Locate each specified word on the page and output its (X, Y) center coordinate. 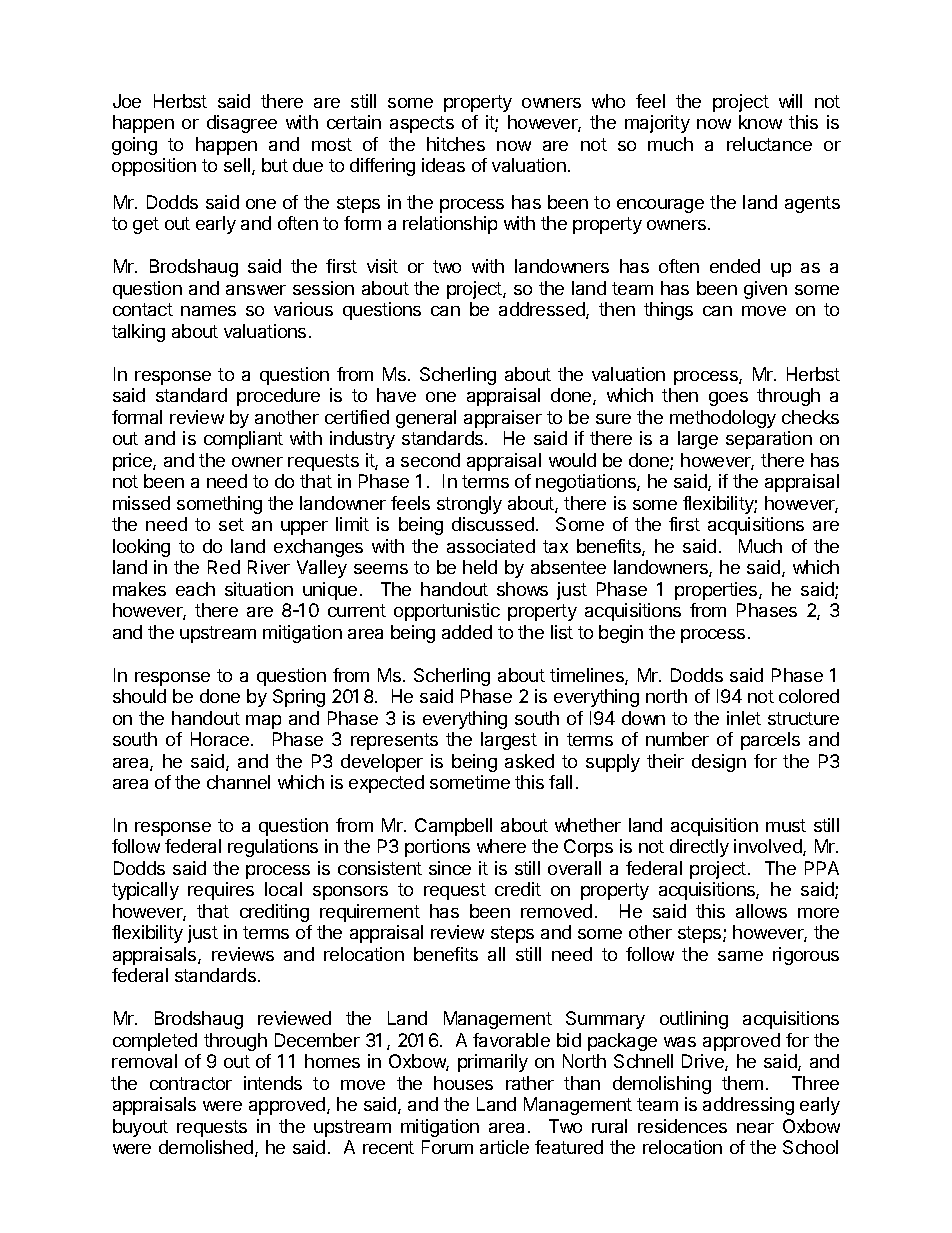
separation (769, 440)
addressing (748, 1106)
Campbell (453, 827)
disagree (242, 124)
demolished (207, 1148)
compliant (243, 440)
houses (463, 1083)
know (760, 122)
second (430, 460)
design (719, 763)
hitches (456, 144)
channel (238, 782)
